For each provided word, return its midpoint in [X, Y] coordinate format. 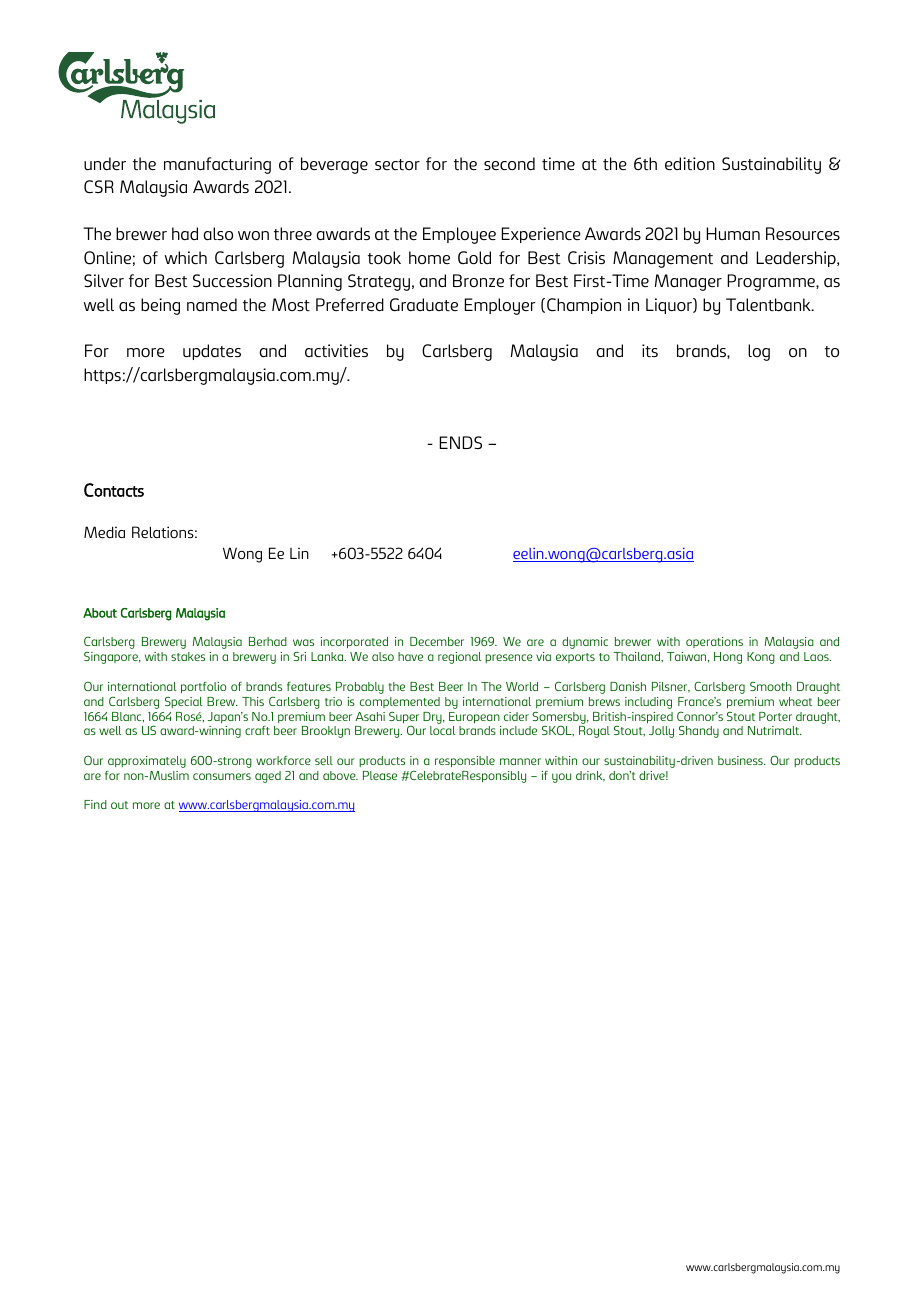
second [509, 163]
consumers [222, 776]
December [437, 641]
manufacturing [217, 165]
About [100, 613]
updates [212, 352]
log [759, 352]
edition [690, 163]
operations [714, 642]
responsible [465, 761]
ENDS [460, 443]
